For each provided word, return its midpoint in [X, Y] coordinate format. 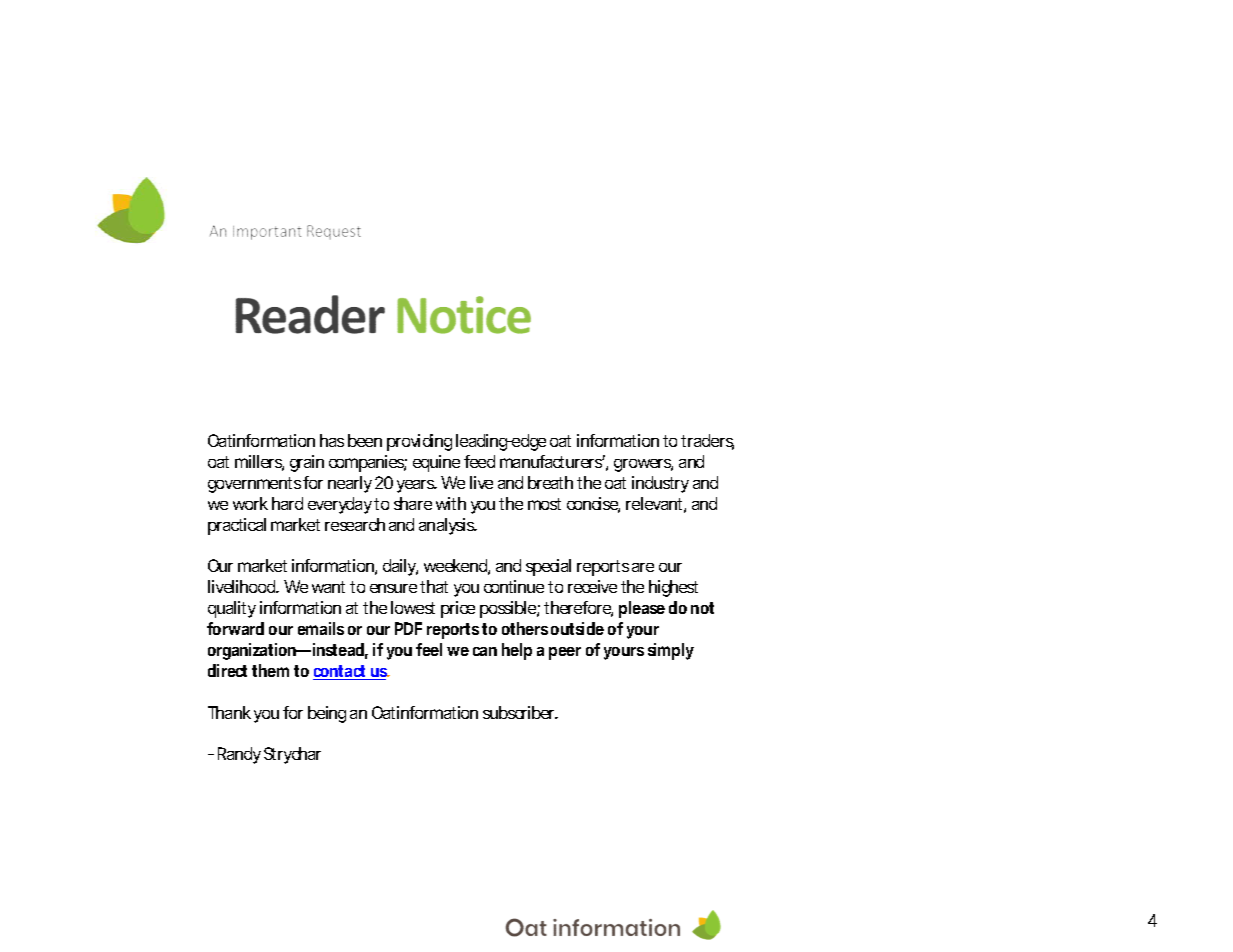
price [458, 609]
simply [671, 651]
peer [565, 653]
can [485, 651]
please [642, 609]
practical [237, 526]
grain [307, 463]
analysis [448, 526]
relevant [656, 505]
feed [479, 461]
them [270, 670]
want [328, 587]
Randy [239, 755]
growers [643, 465]
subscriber [520, 712]
